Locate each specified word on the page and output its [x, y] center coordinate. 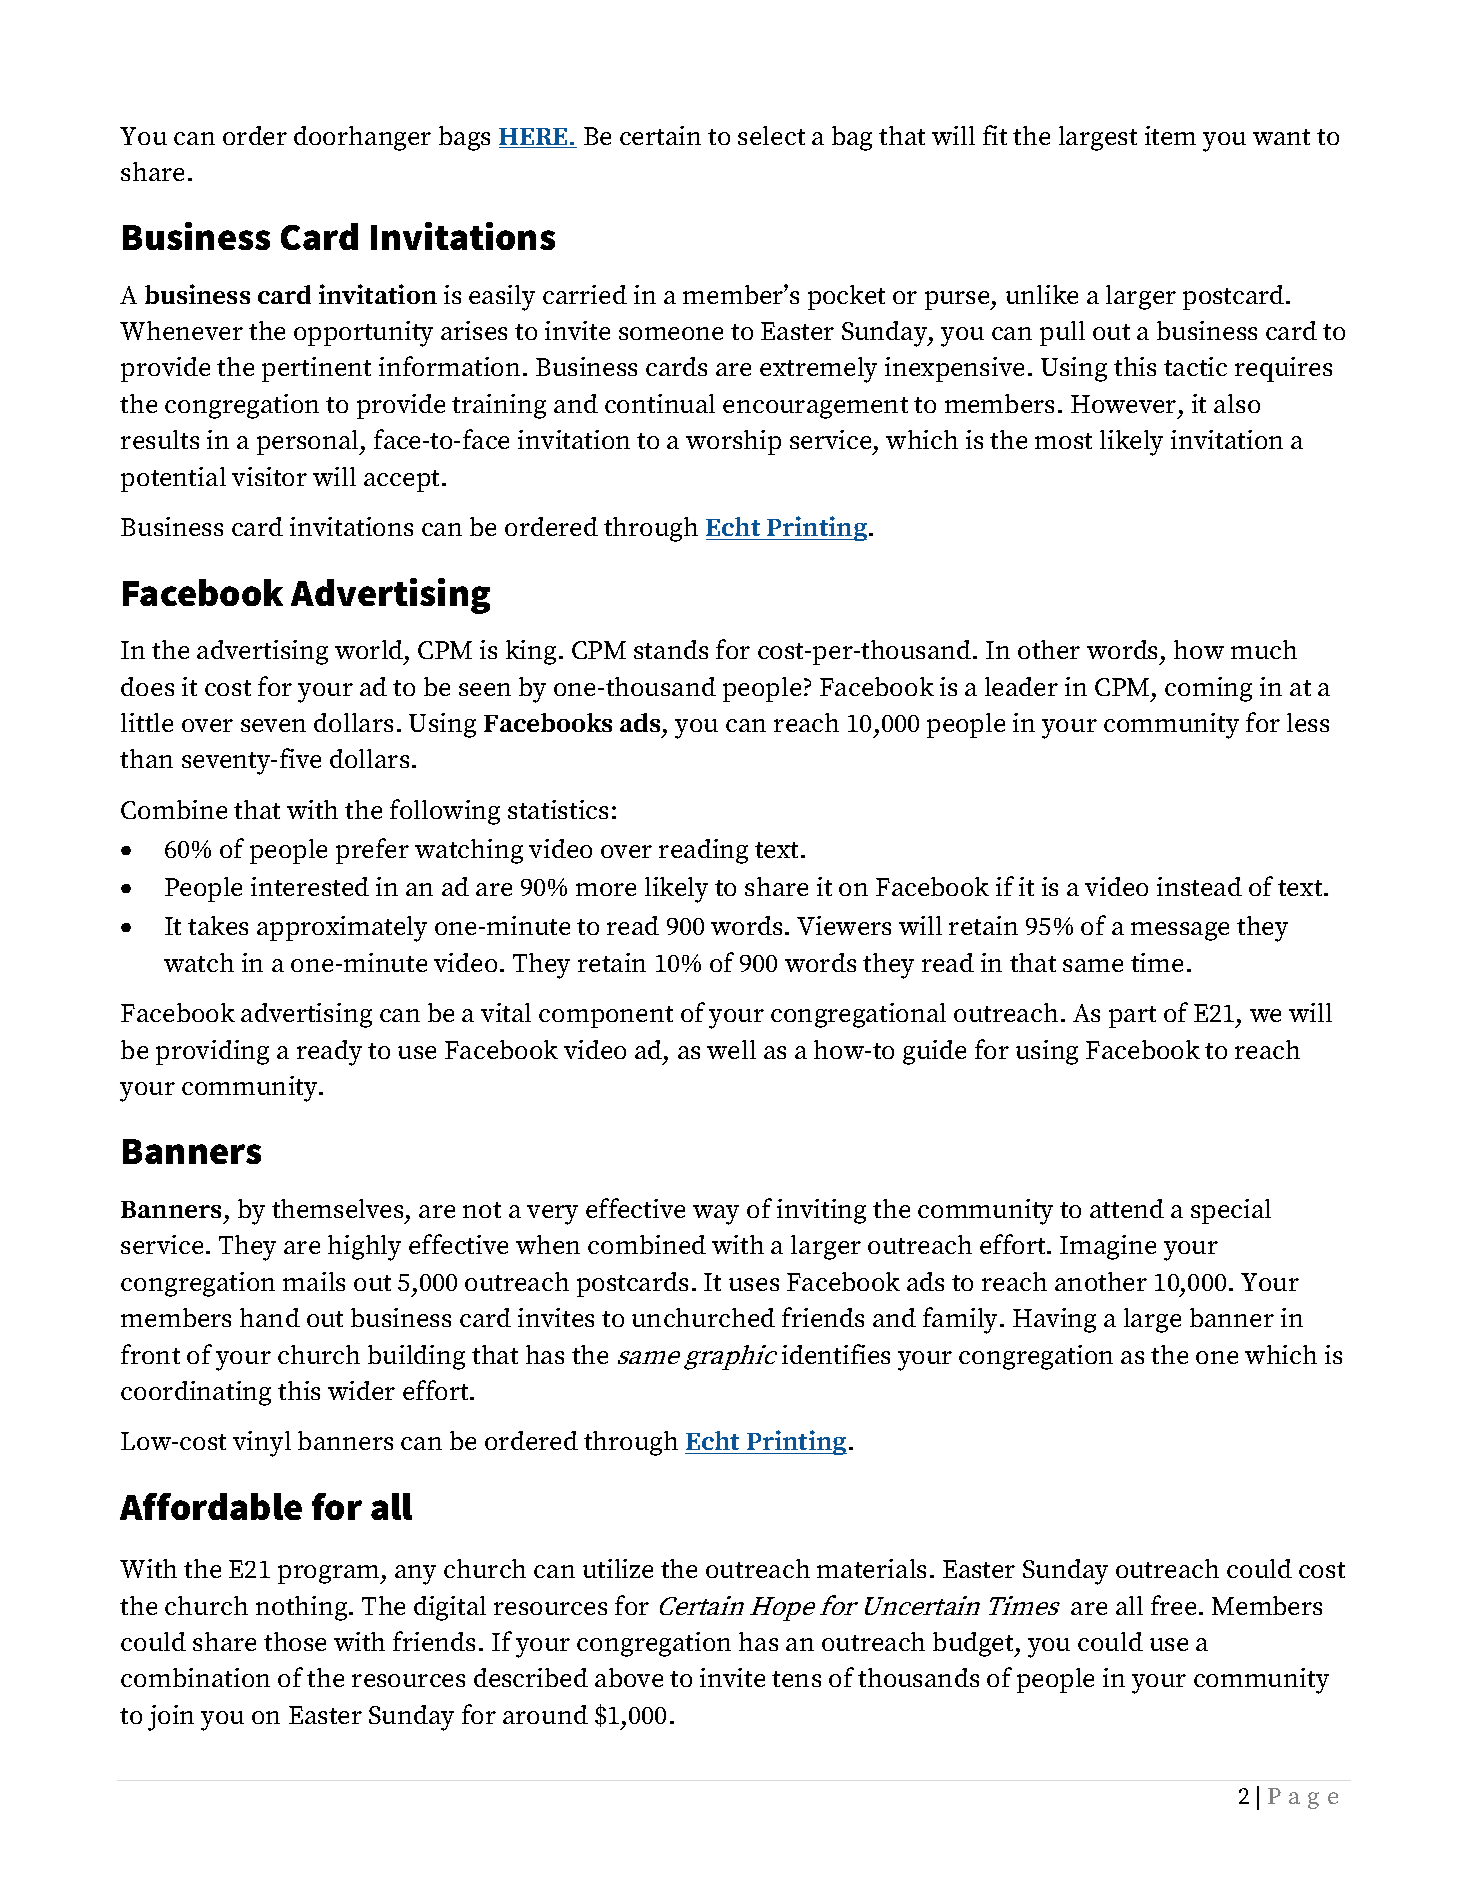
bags [464, 138]
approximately [342, 929]
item [1170, 135]
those [295, 1641]
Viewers [844, 925]
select [771, 135]
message [1180, 931]
